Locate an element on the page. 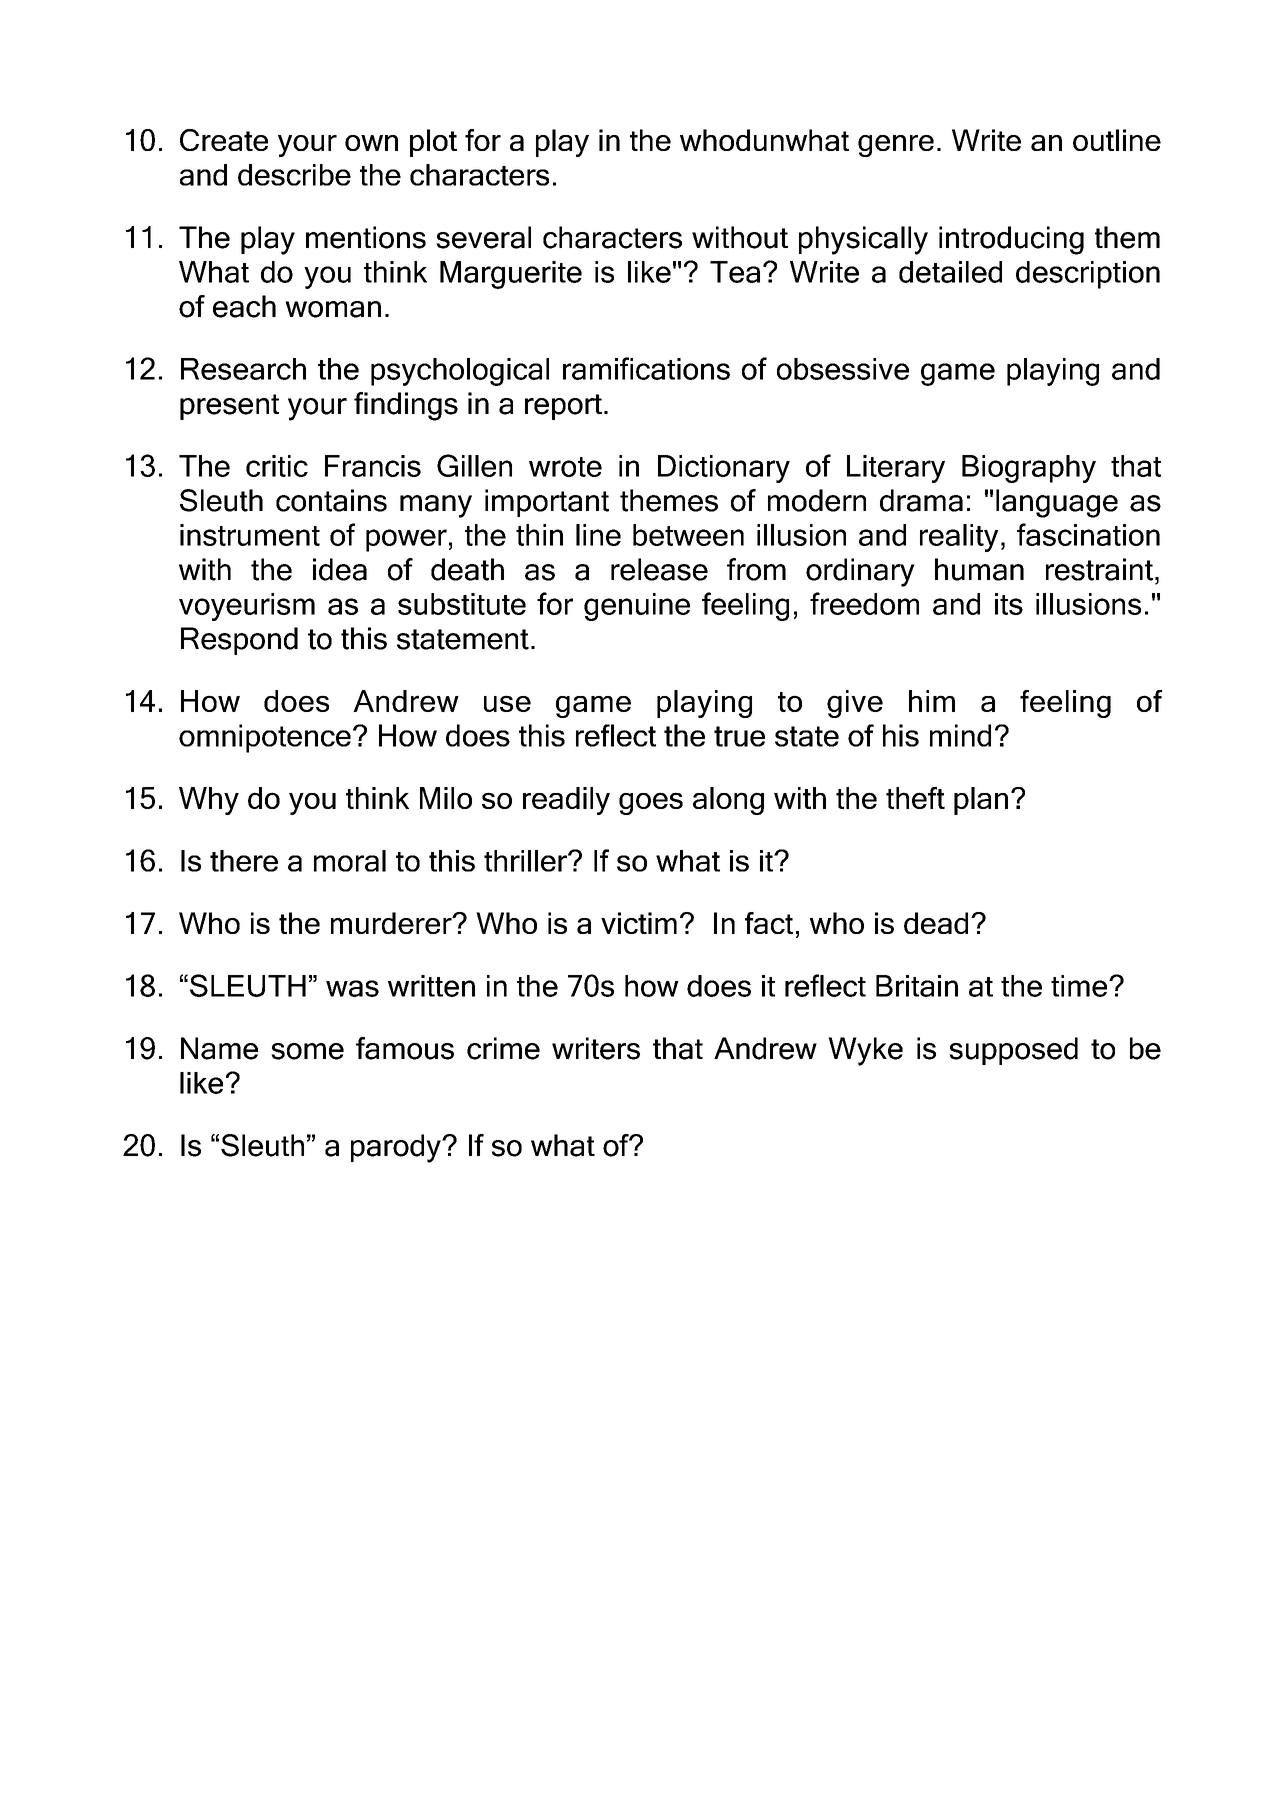 The width and height of the page is (1284, 1816). Tea is located at coordinates (735, 272).
